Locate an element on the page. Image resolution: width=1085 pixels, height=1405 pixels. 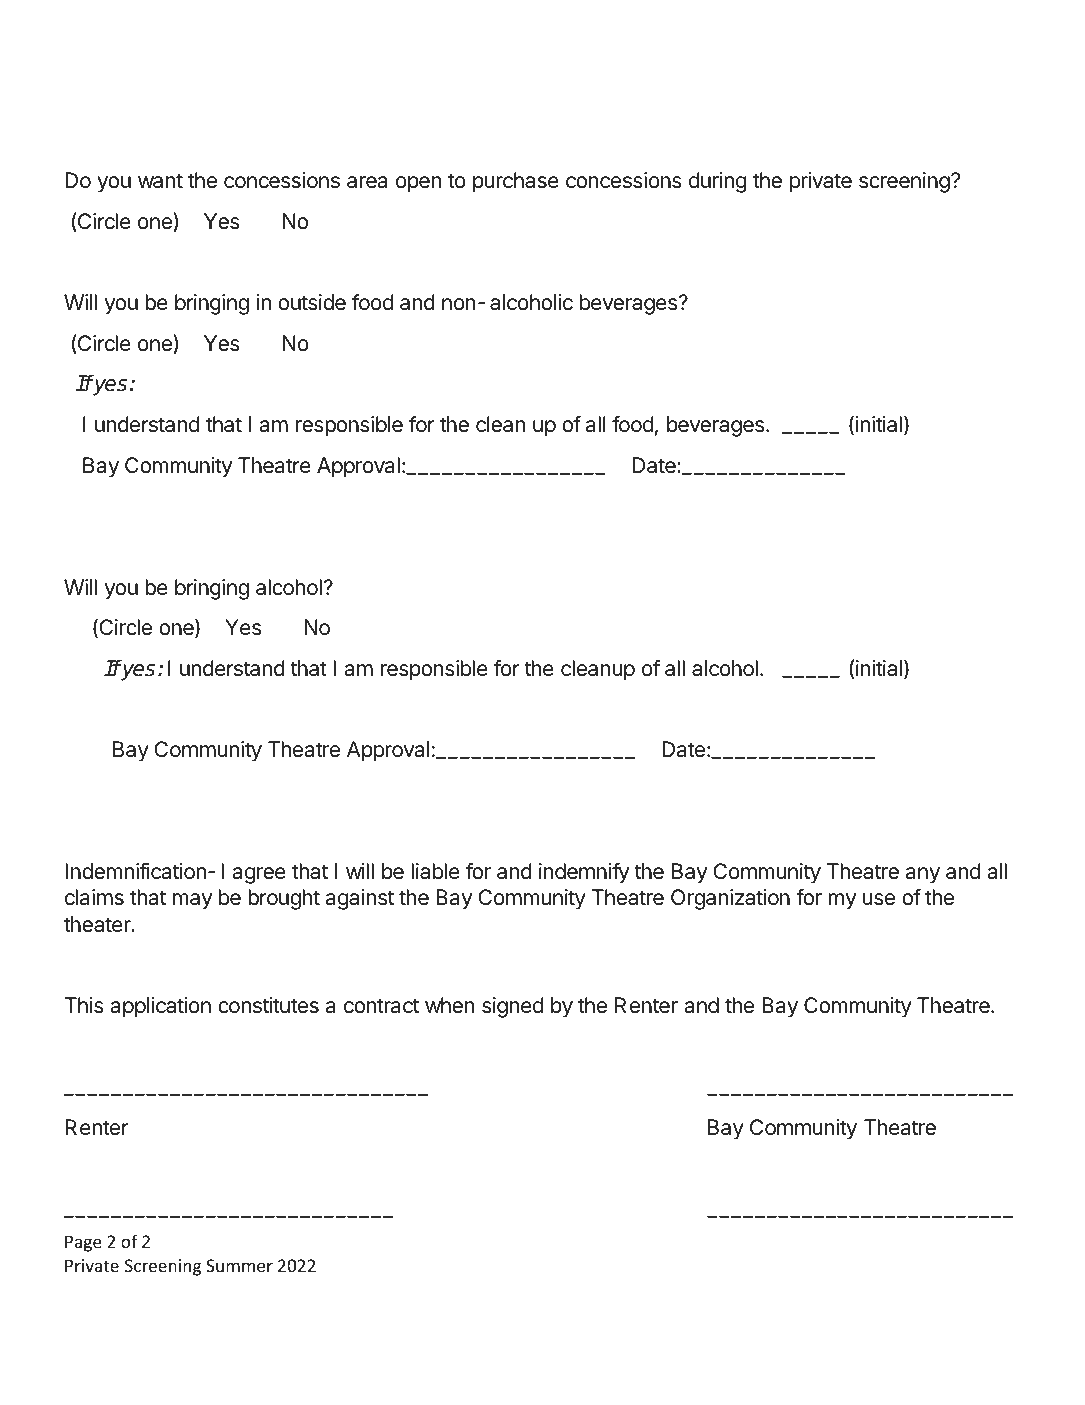
signed is located at coordinates (512, 1007).
